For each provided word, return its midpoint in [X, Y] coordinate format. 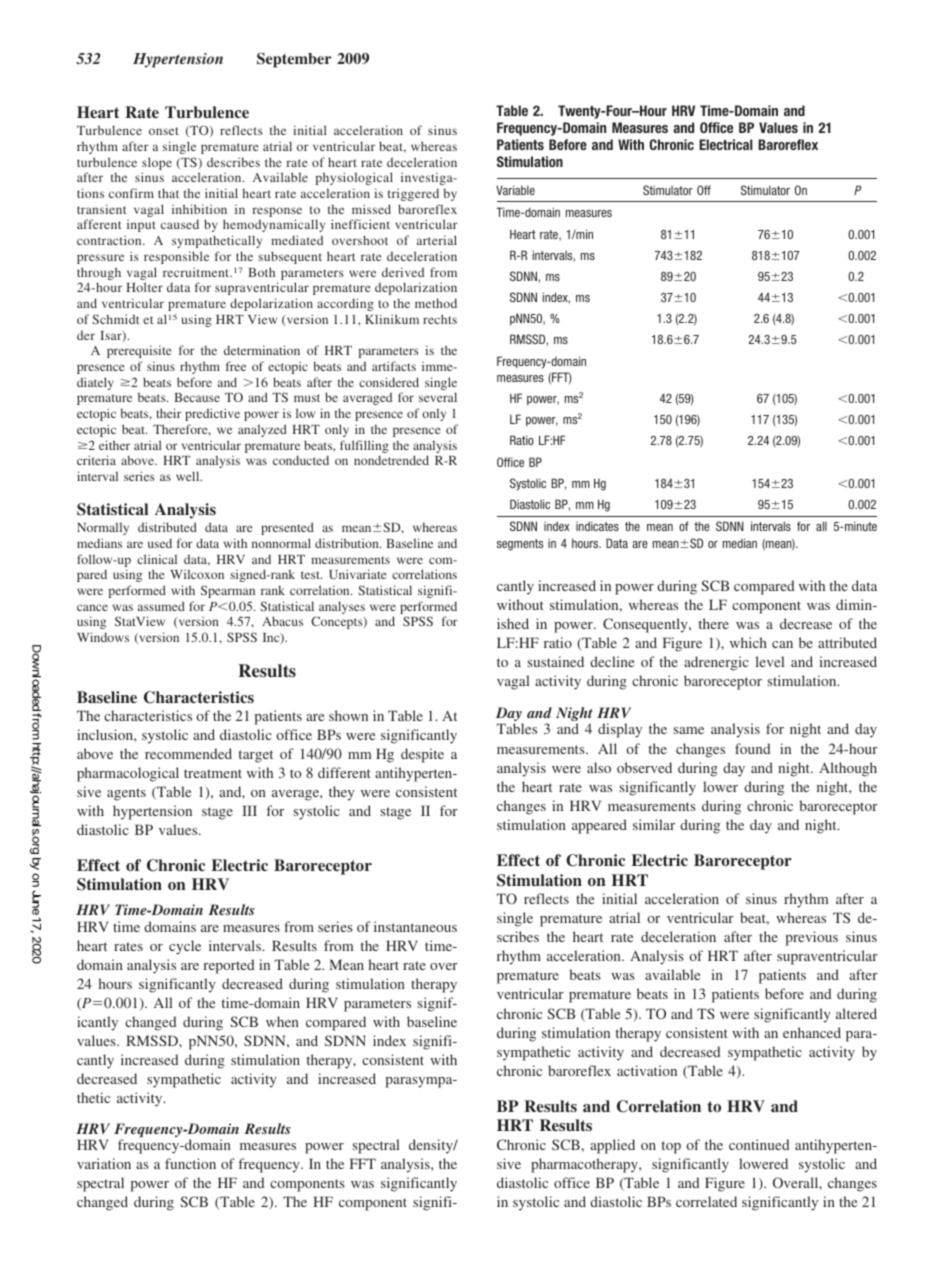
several [438, 397]
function [190, 1163]
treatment [213, 773]
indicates [597, 526]
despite [422, 755]
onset [164, 131]
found [752, 748]
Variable [515, 190]
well [189, 476]
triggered [413, 195]
